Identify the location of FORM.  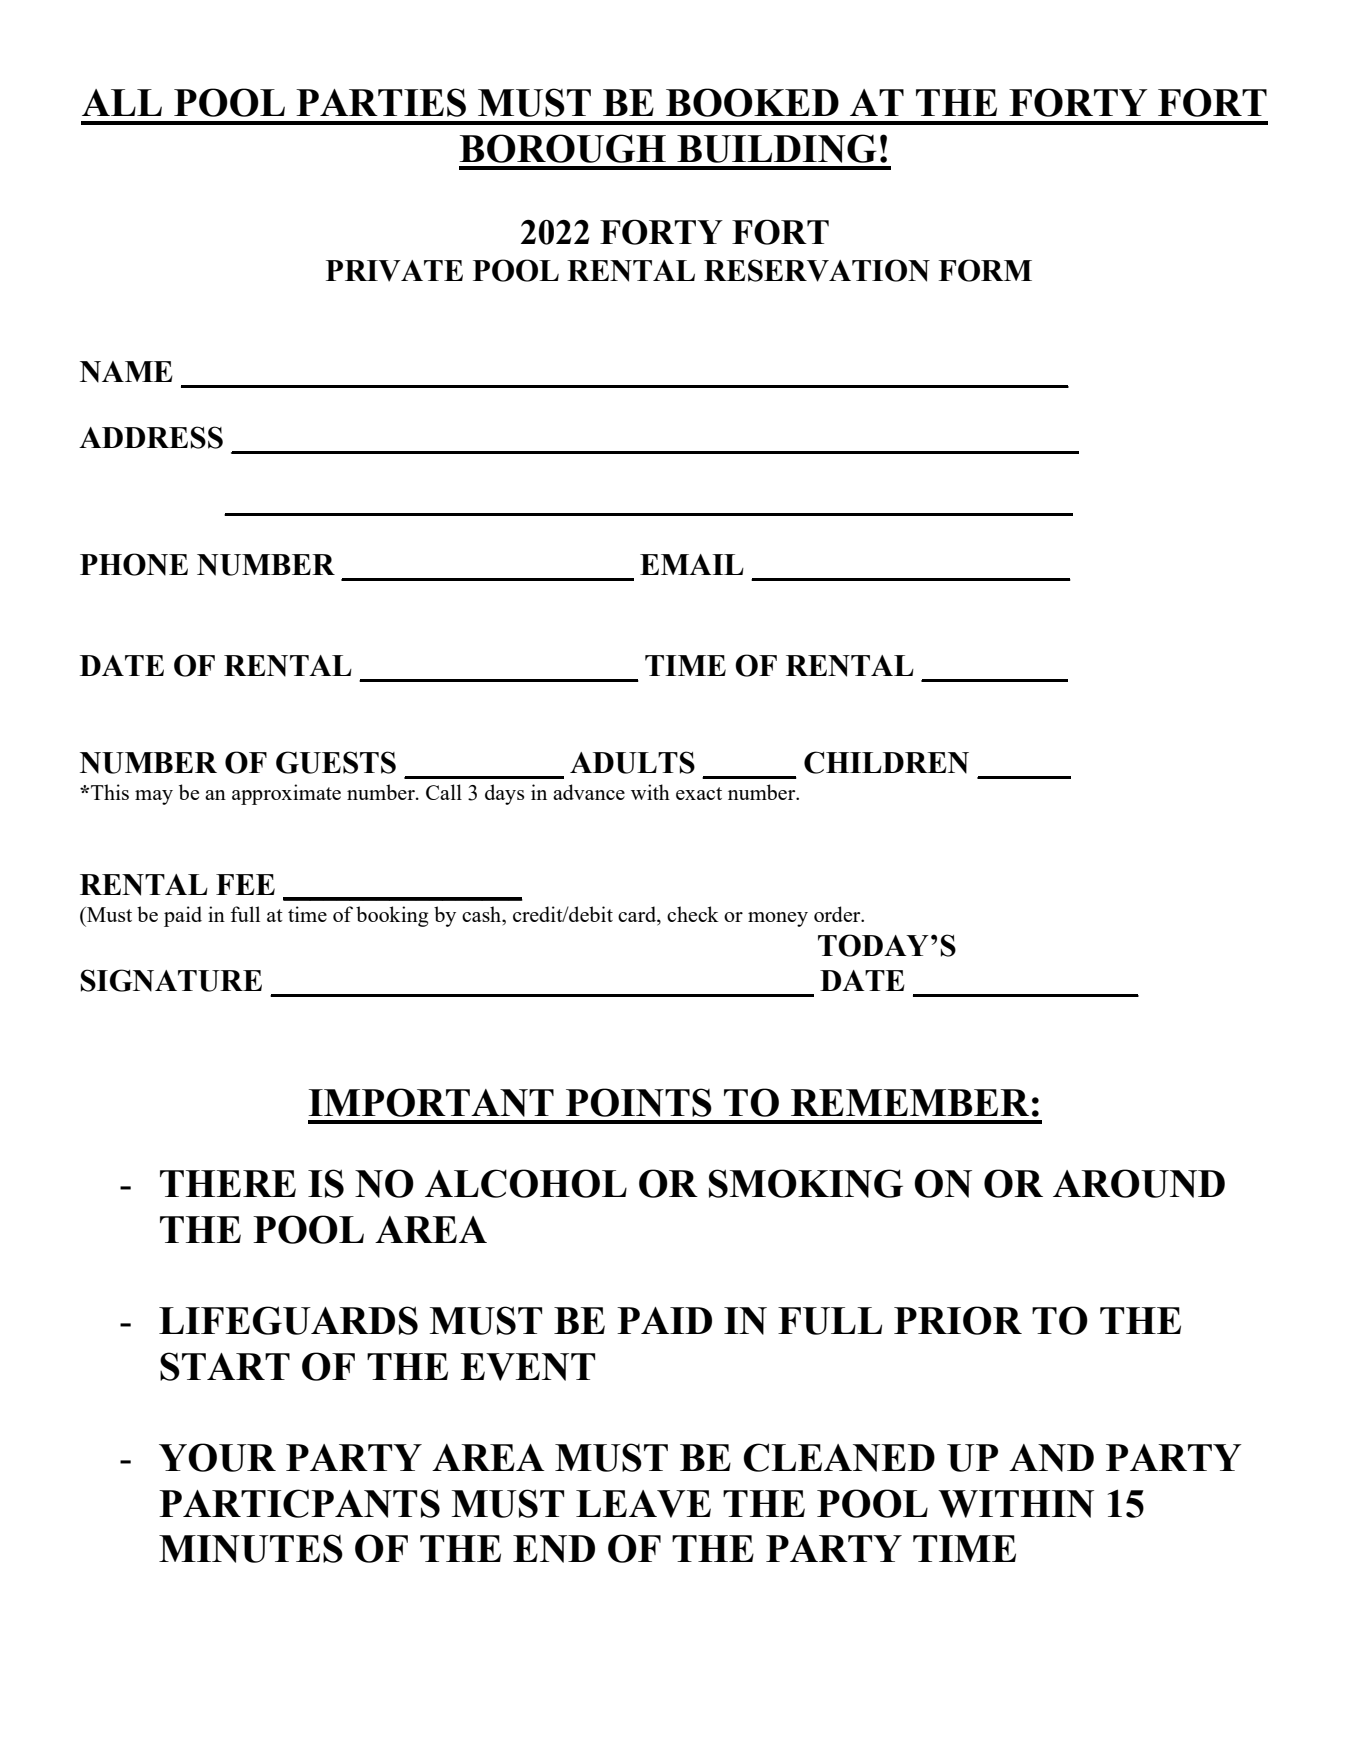
(985, 270).
